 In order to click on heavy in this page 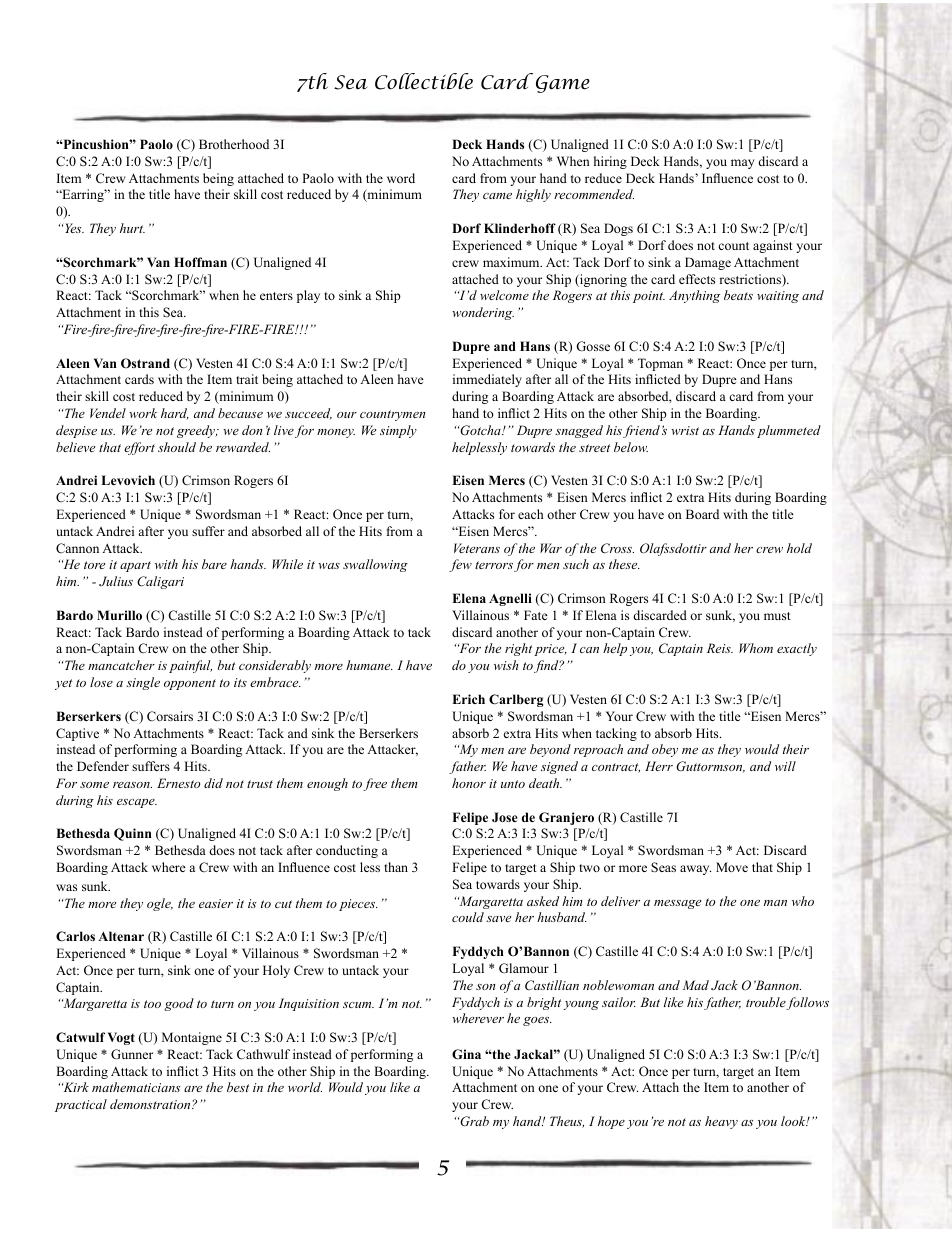, I will do `click(721, 1122)`.
